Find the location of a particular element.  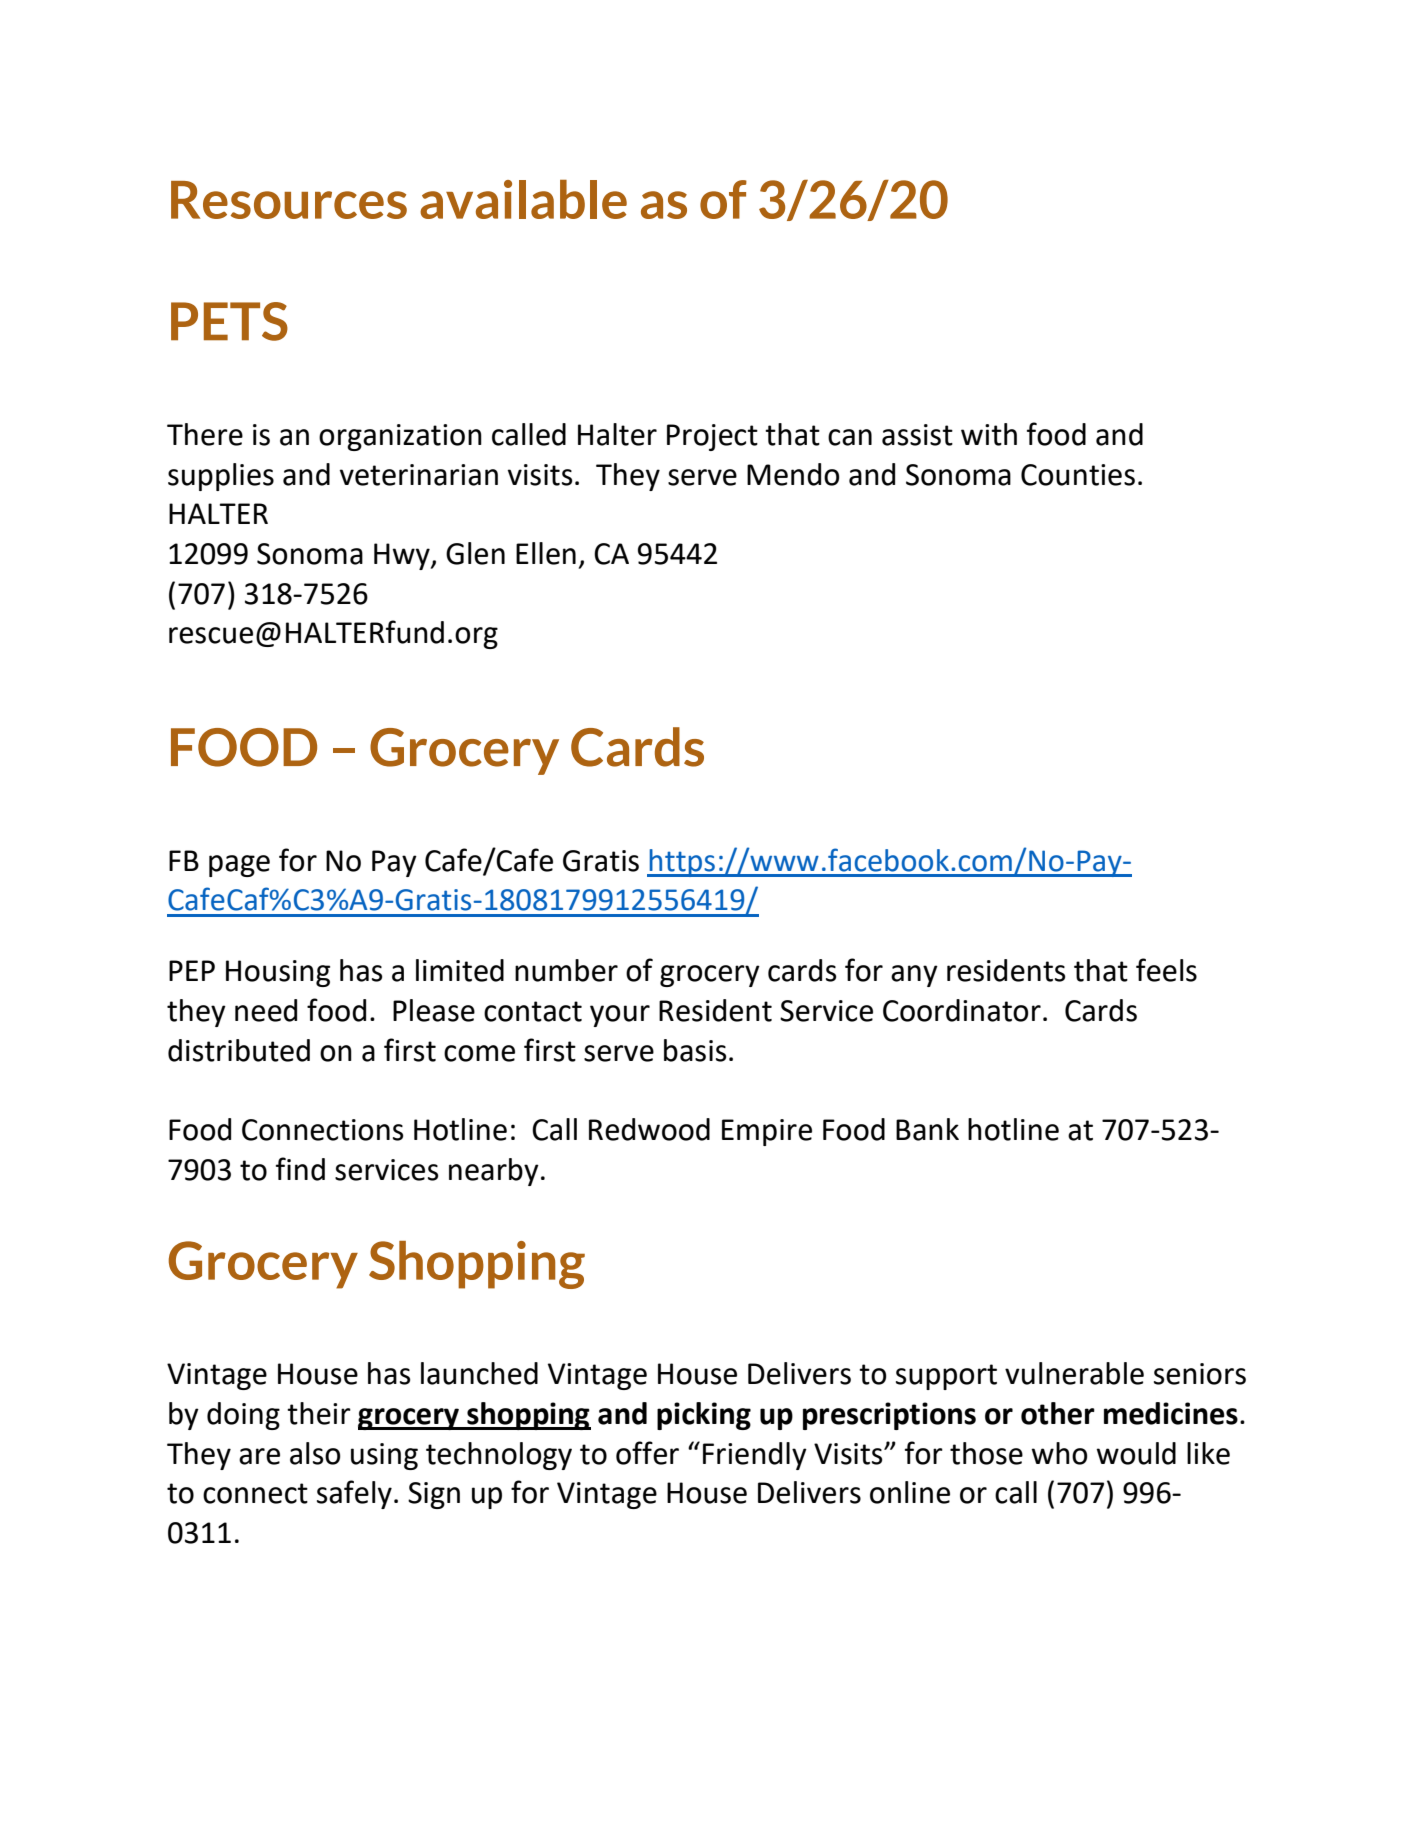

number is located at coordinates (566, 970).
